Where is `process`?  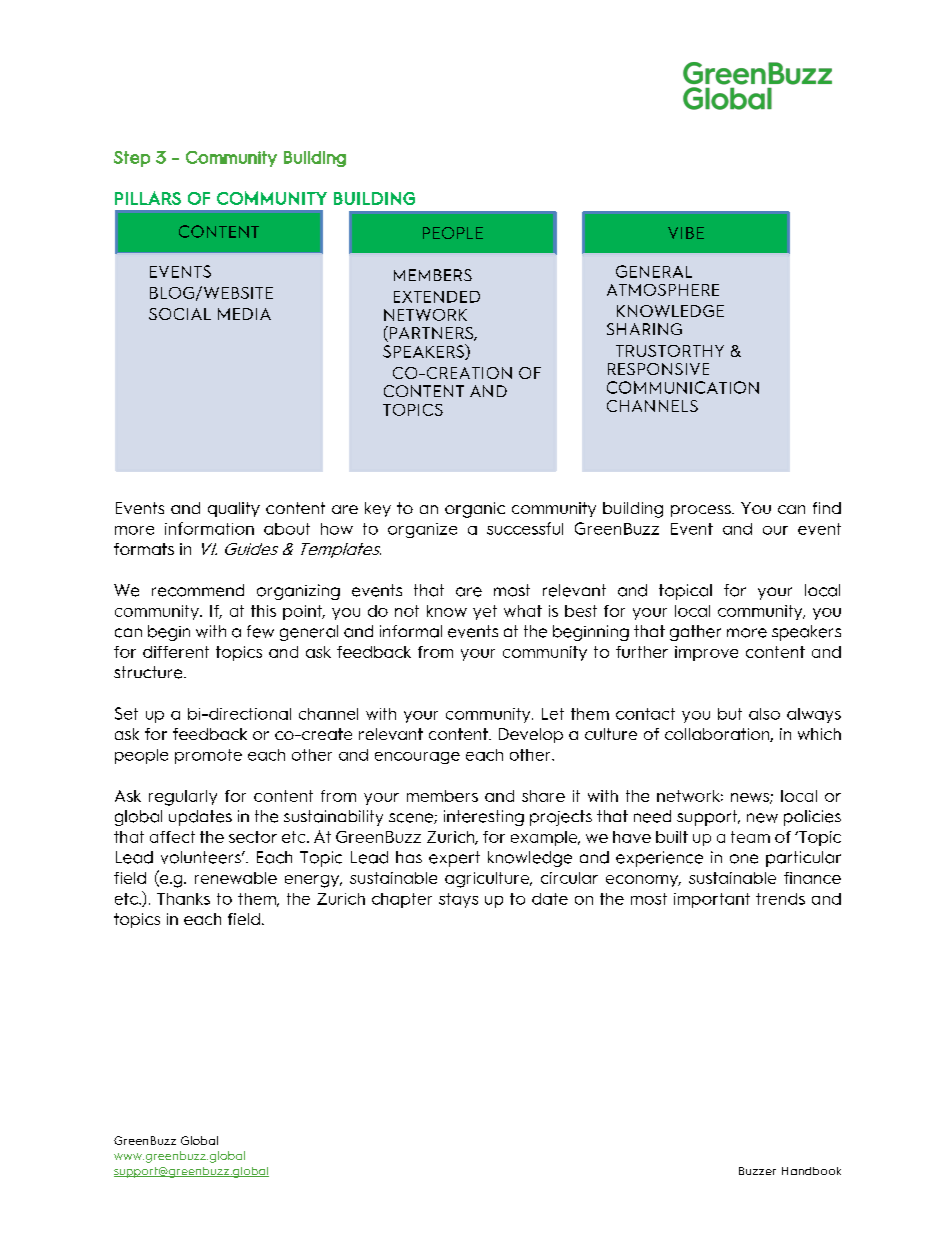
process is located at coordinates (702, 511).
